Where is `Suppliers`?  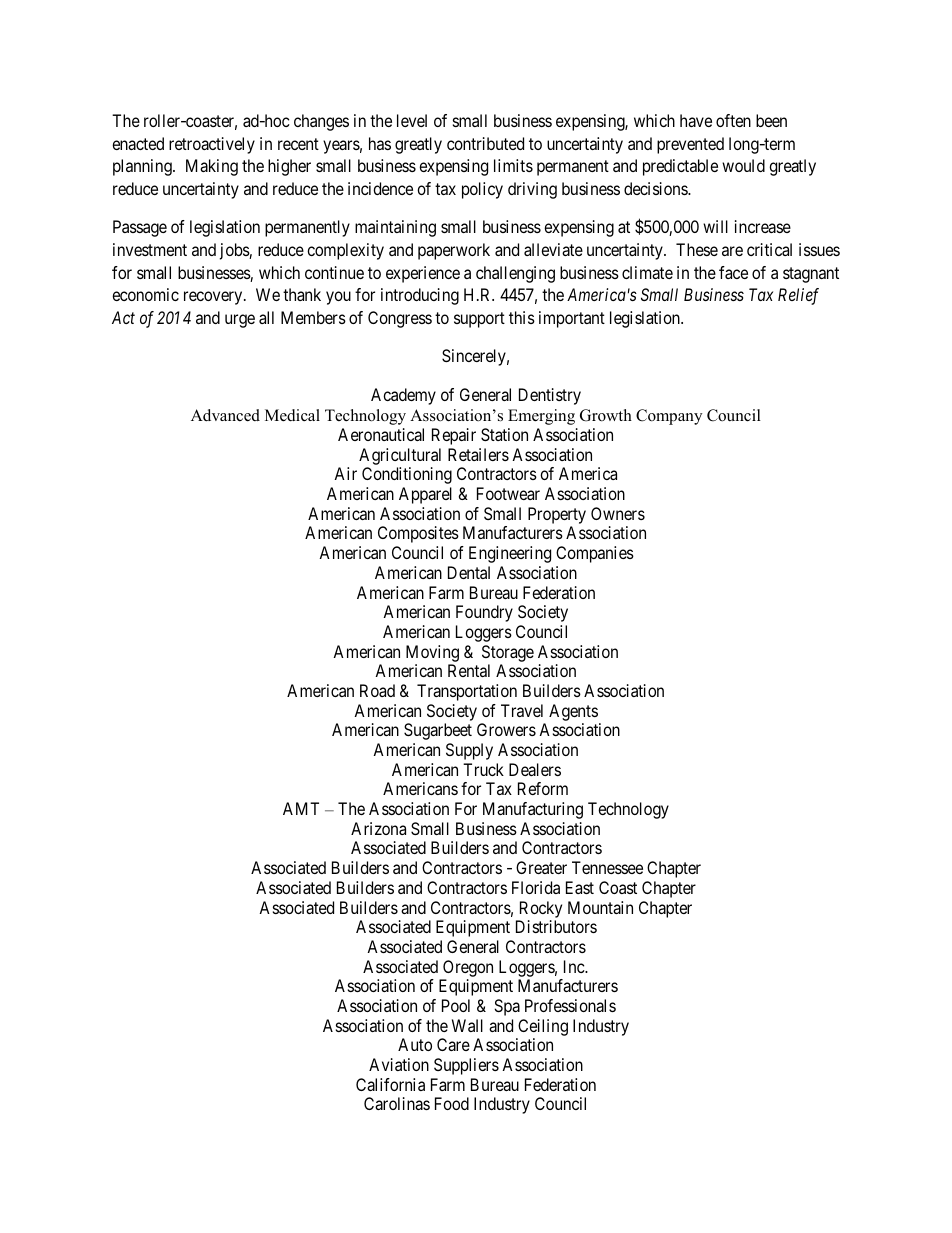 Suppliers is located at coordinates (466, 1066).
